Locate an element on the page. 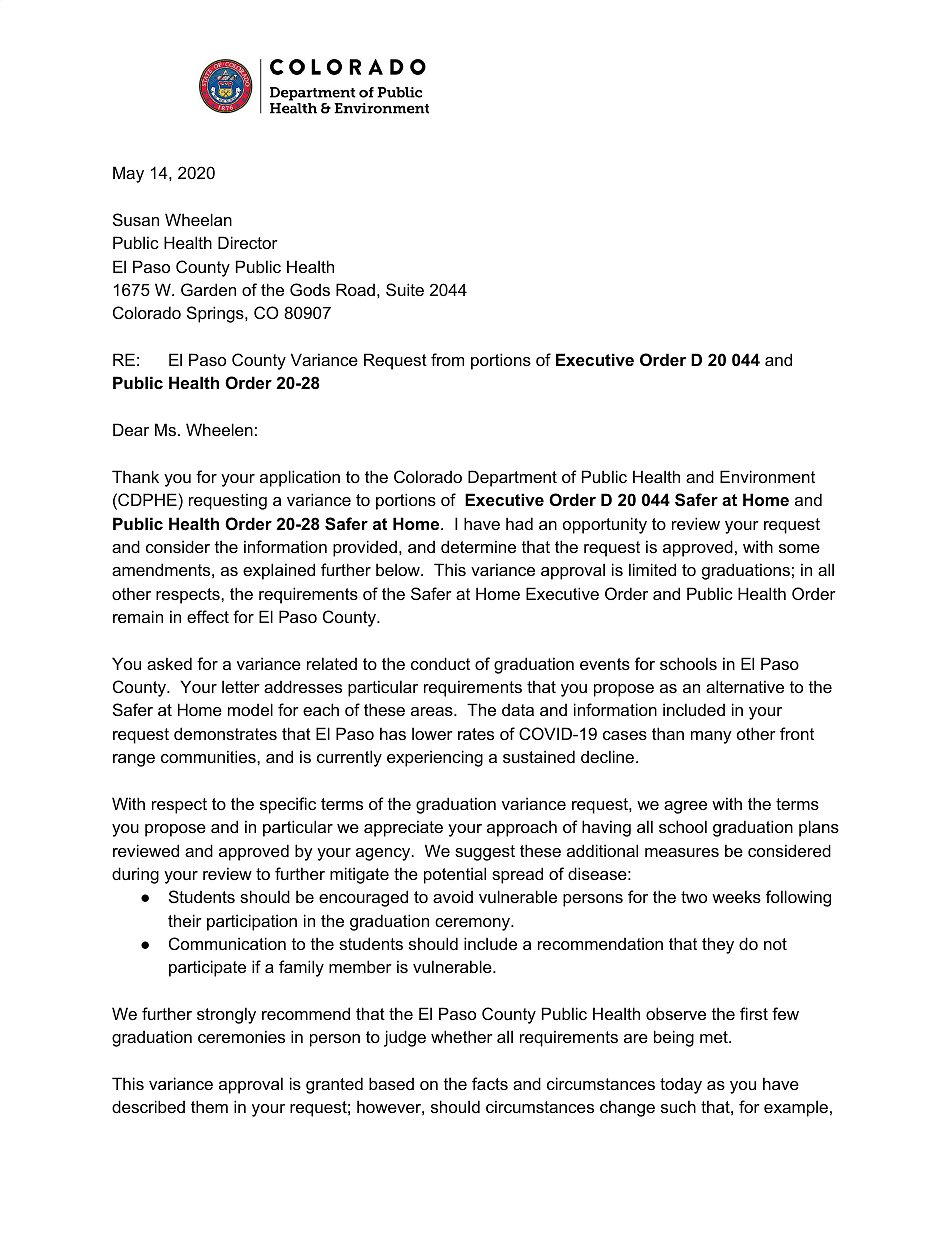 The image size is (952, 1233). them is located at coordinates (209, 1106).
